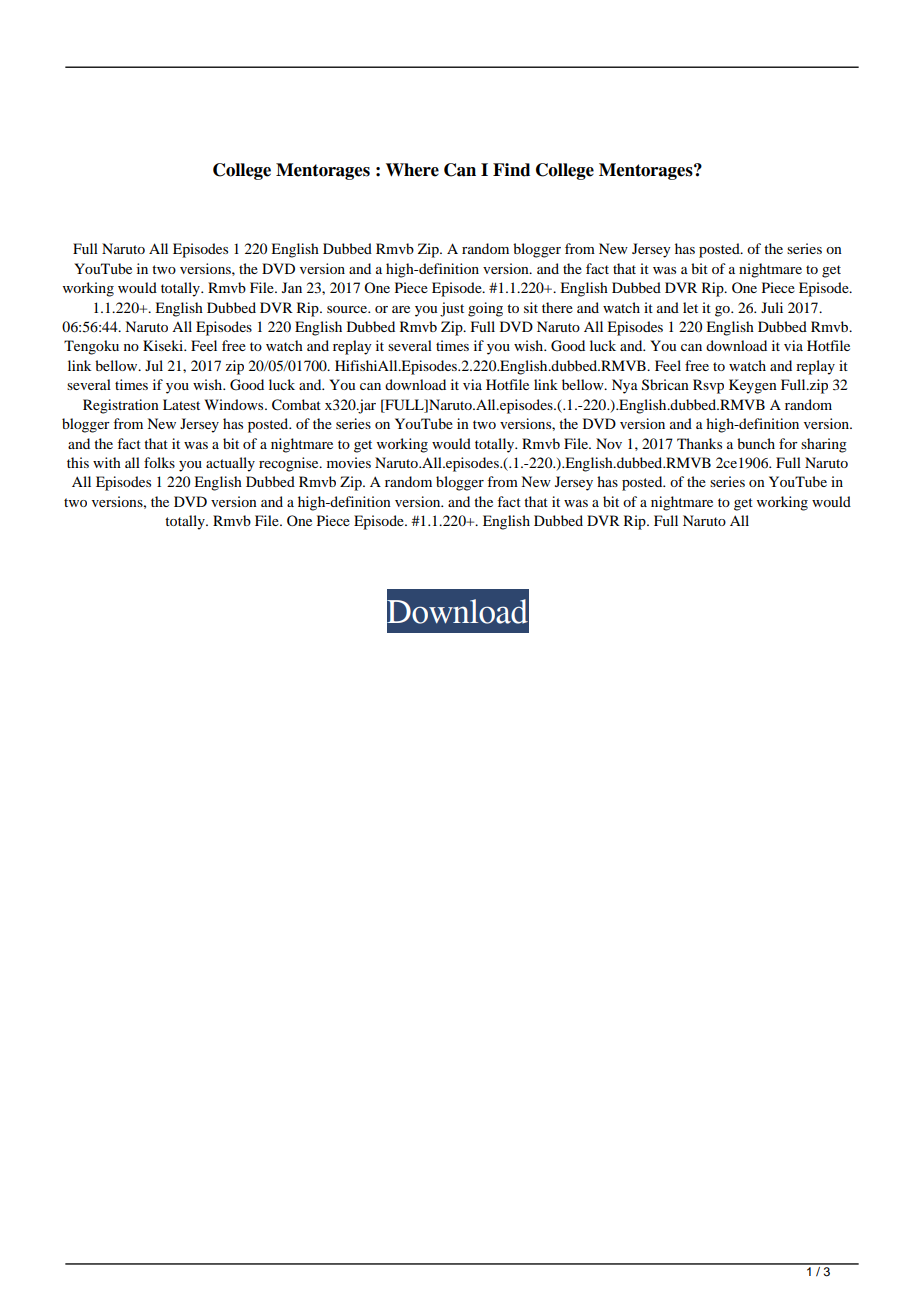 Image resolution: width=924 pixels, height=1308 pixels. What do you see at coordinates (485, 309) in the screenshot?
I see `going` at bounding box center [485, 309].
